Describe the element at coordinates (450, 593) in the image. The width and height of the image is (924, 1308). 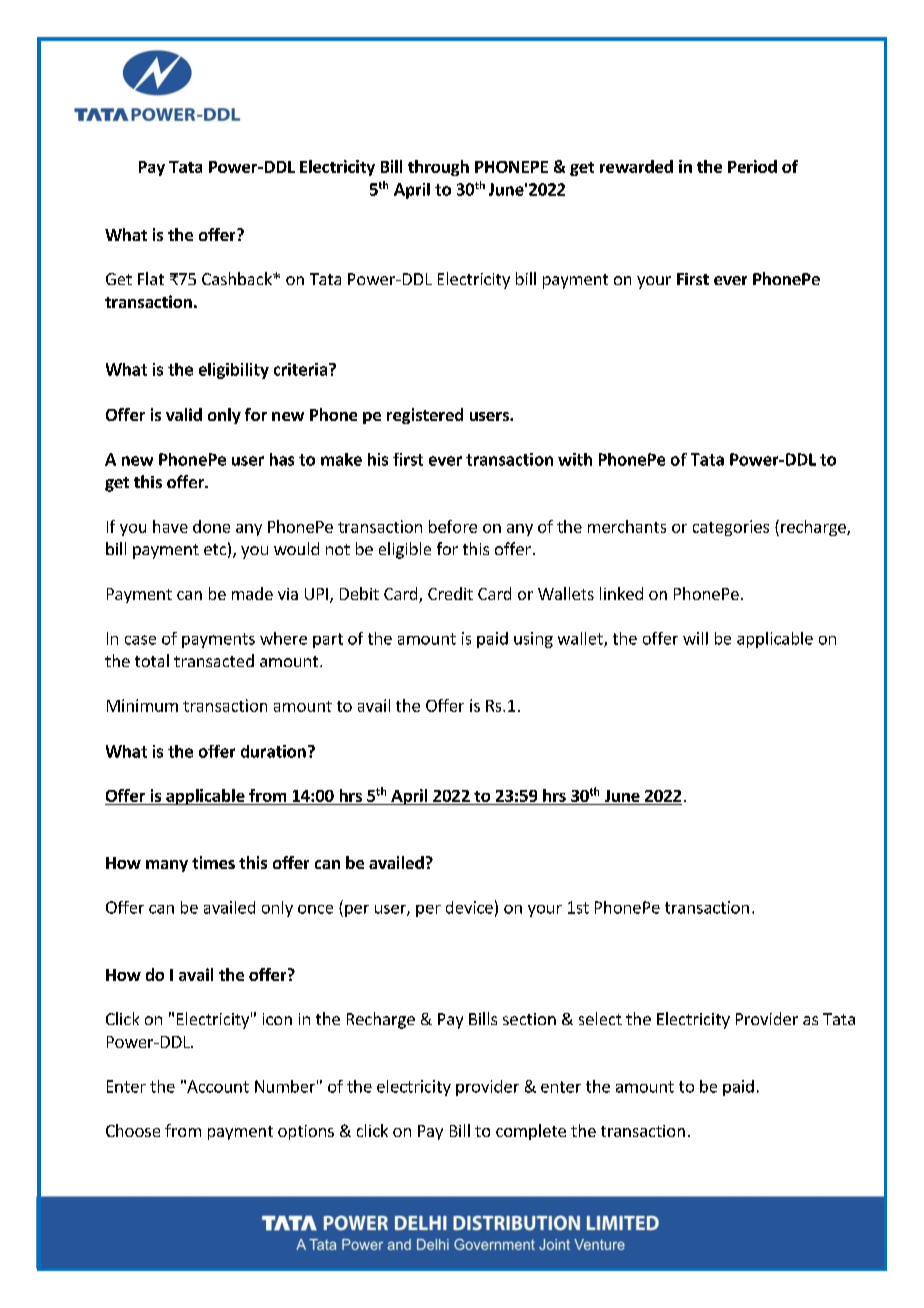
I see `Credit` at that location.
